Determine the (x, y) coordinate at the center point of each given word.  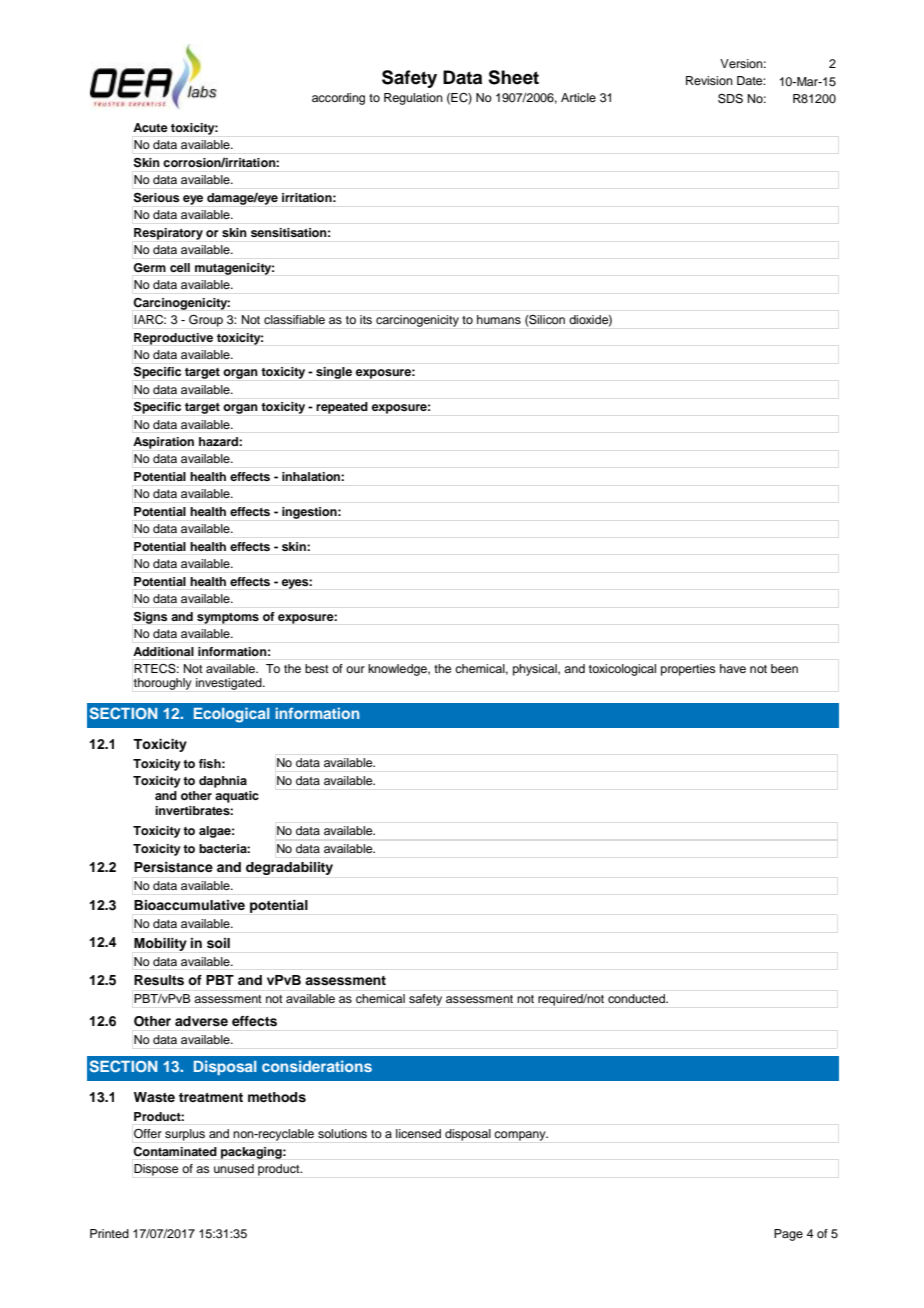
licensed (418, 1133)
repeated (342, 408)
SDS (730, 99)
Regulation (413, 99)
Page (788, 1235)
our (355, 669)
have (733, 668)
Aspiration (163, 443)
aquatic (237, 797)
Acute (150, 127)
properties (688, 670)
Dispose (156, 1170)
